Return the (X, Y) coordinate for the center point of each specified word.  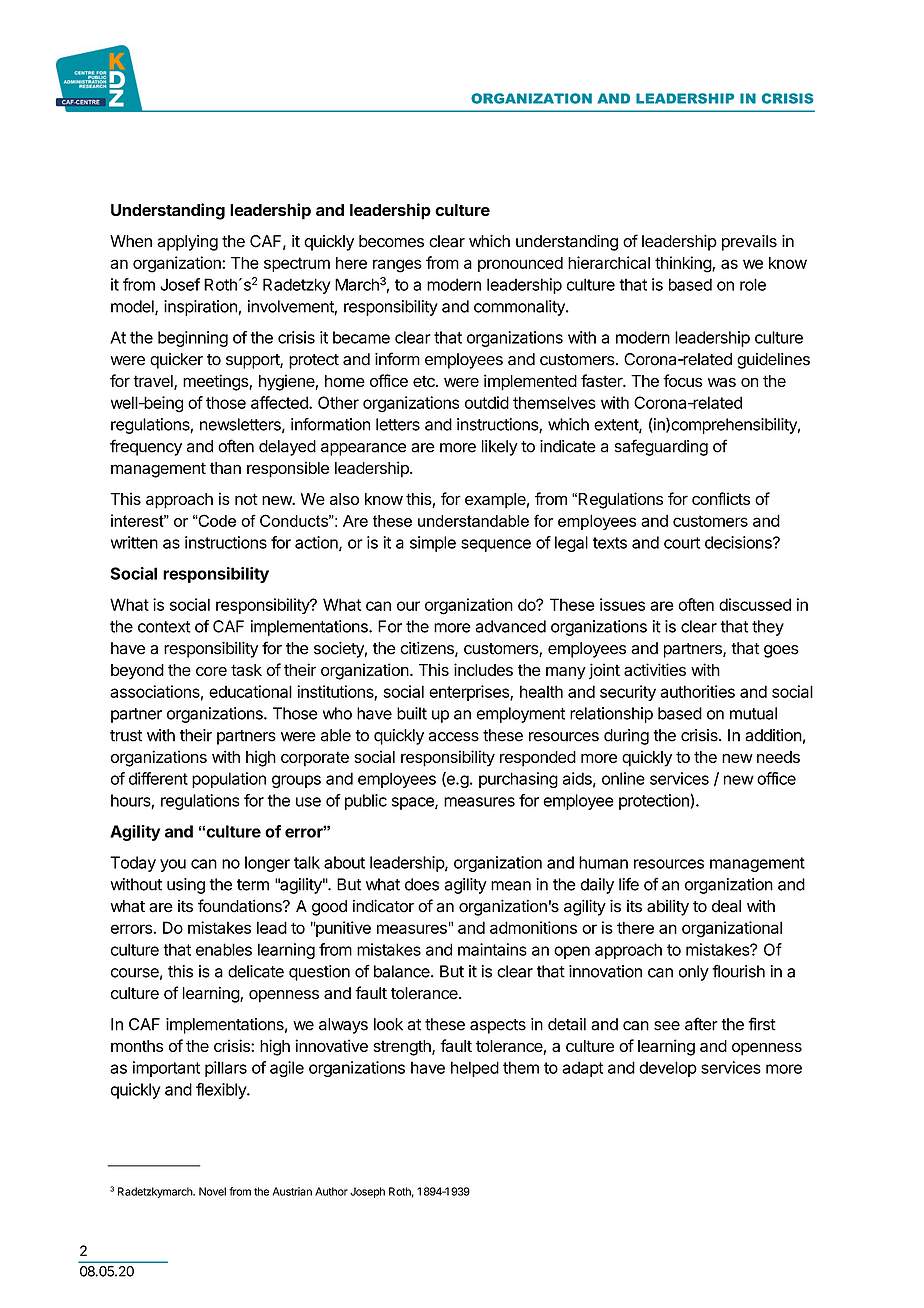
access (453, 737)
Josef (180, 284)
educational (250, 691)
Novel (212, 1191)
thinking (684, 264)
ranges (397, 266)
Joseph (367, 1192)
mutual (753, 713)
